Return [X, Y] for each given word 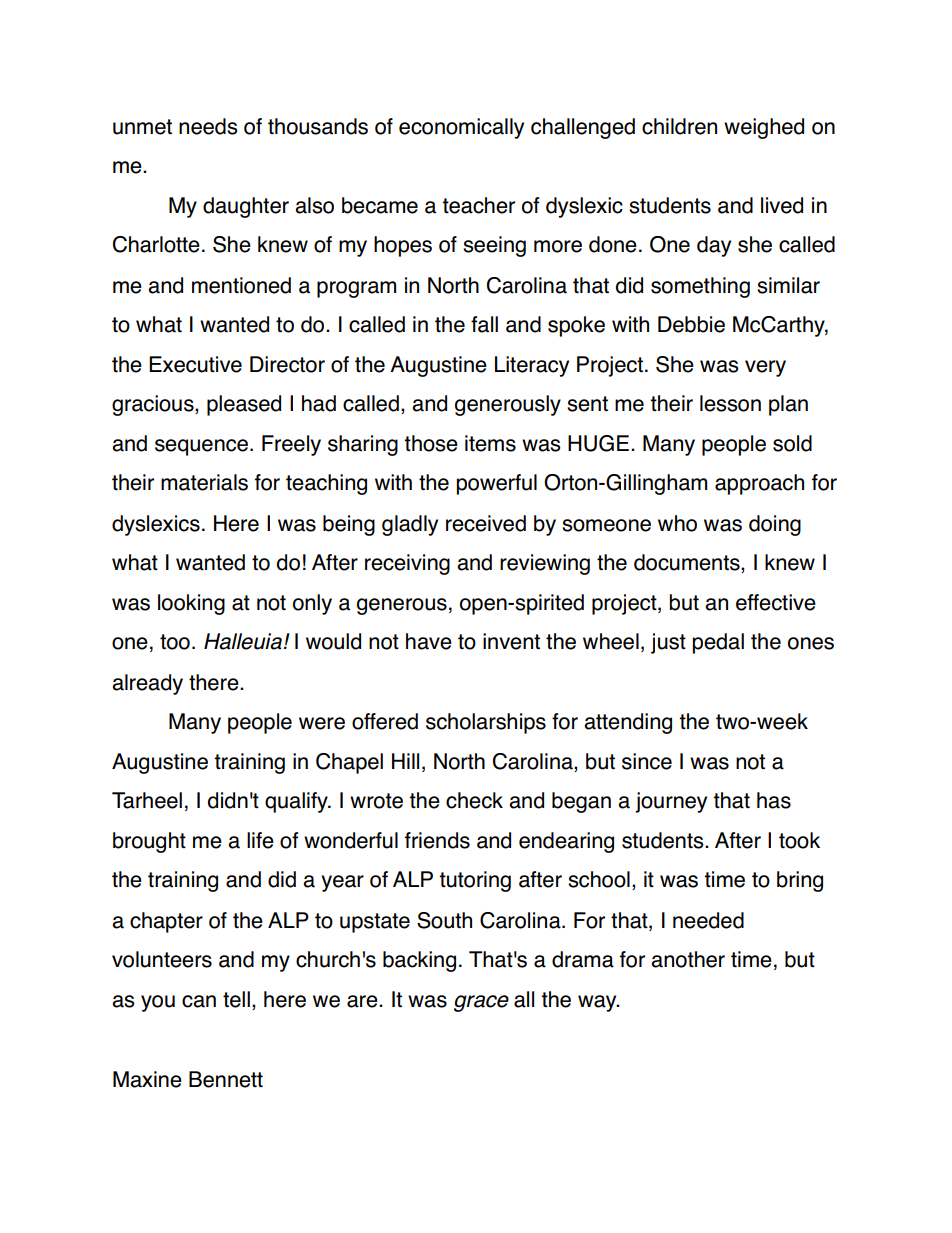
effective [776, 602]
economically [461, 128]
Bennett [226, 1079]
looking [191, 604]
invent [511, 641]
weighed [764, 128]
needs [208, 126]
